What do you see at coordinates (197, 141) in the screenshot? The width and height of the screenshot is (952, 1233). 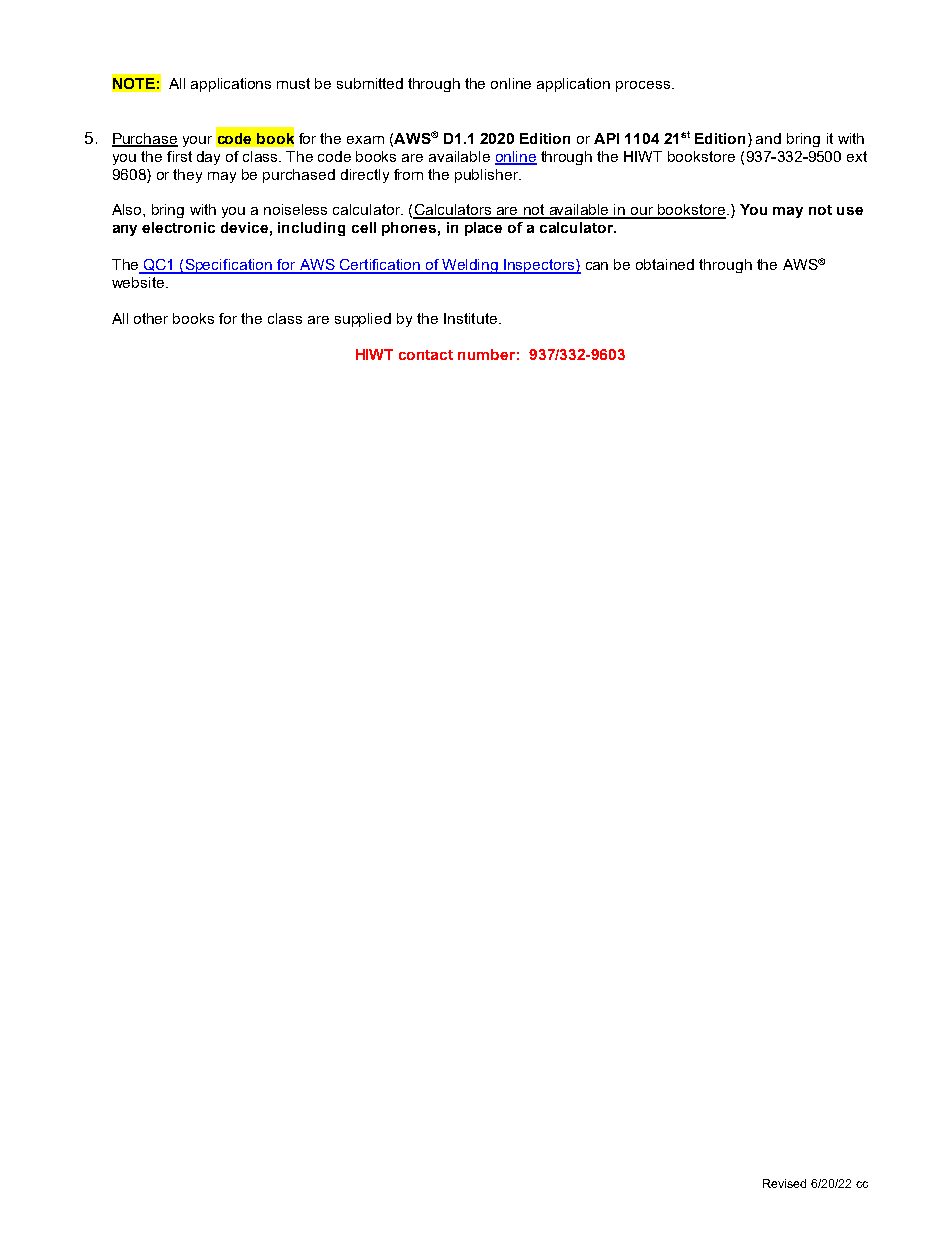 I see `your` at bounding box center [197, 141].
